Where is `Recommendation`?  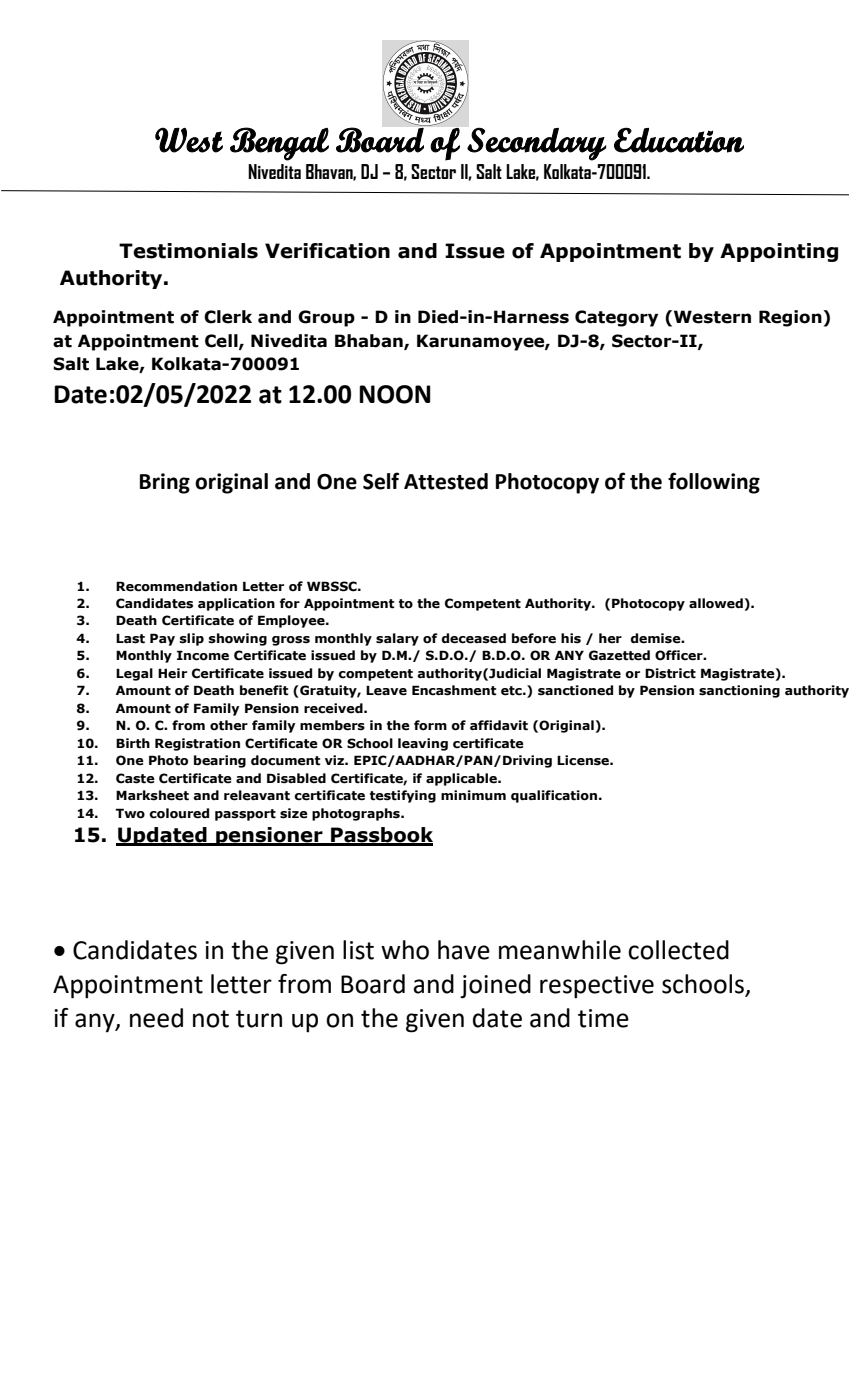 Recommendation is located at coordinates (176, 586).
